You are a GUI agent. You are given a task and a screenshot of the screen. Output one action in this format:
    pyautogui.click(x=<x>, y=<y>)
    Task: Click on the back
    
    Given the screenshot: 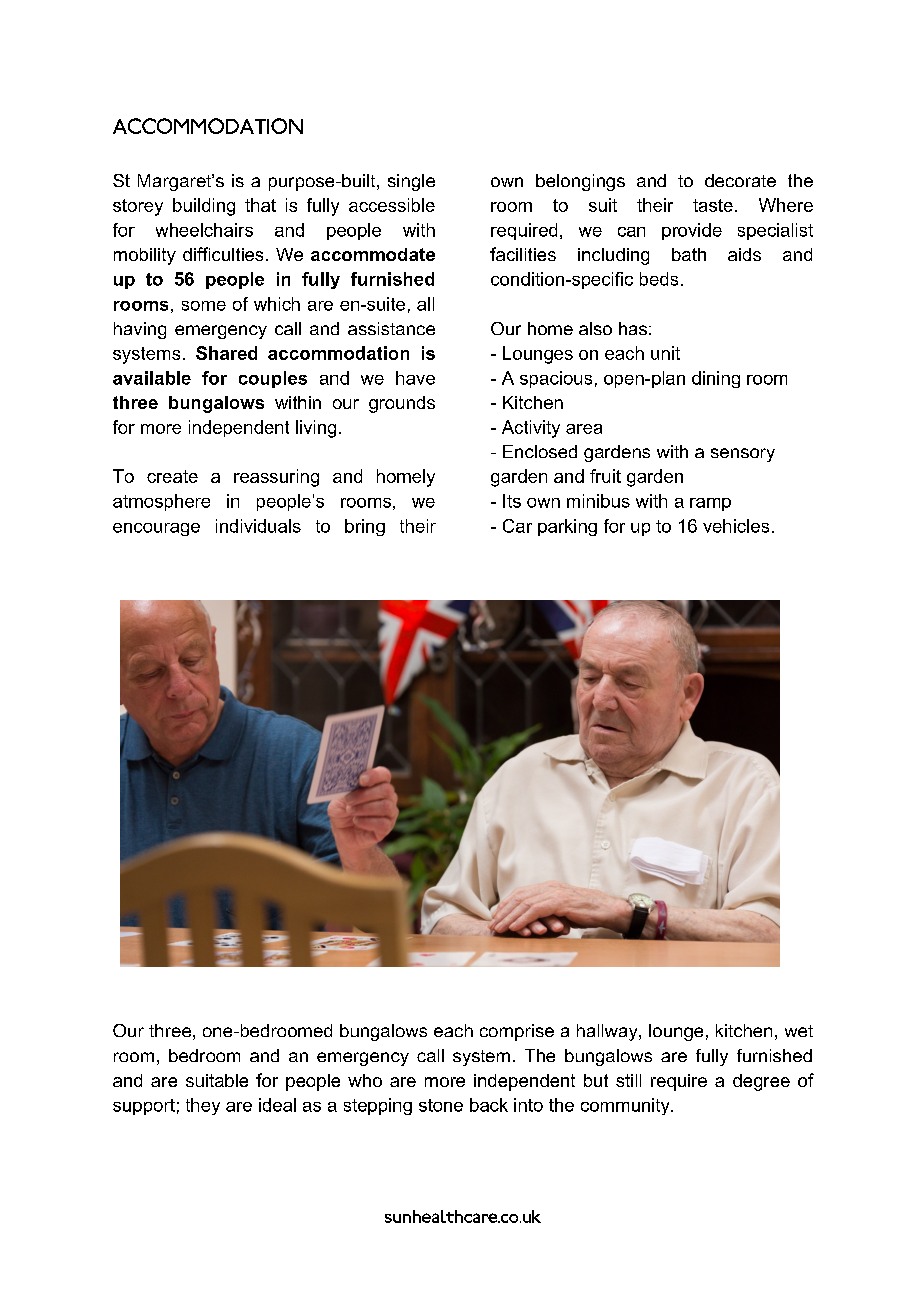 What is the action you would take?
    pyautogui.click(x=489, y=1105)
